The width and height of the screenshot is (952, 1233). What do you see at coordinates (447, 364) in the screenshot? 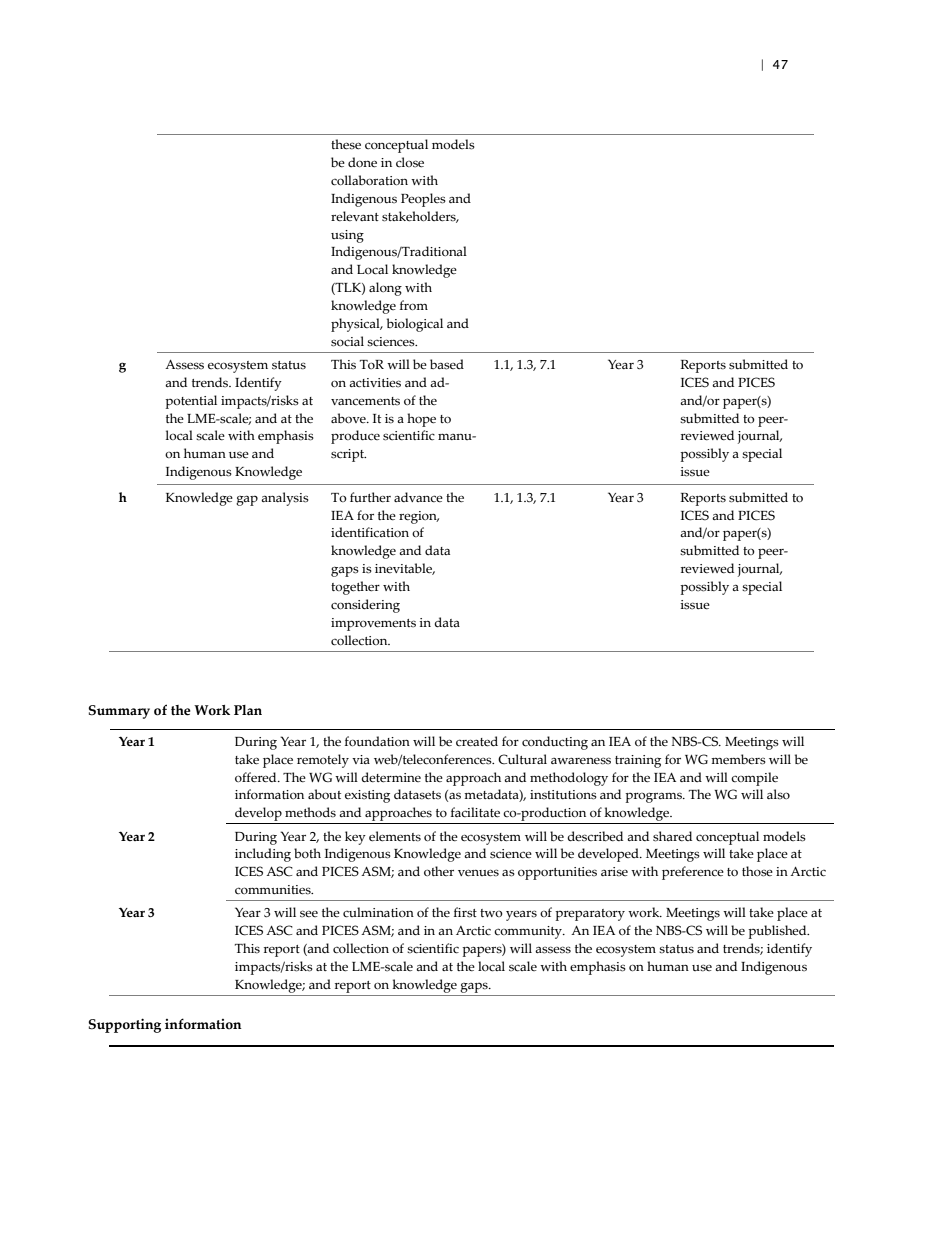
I see `based` at bounding box center [447, 364].
